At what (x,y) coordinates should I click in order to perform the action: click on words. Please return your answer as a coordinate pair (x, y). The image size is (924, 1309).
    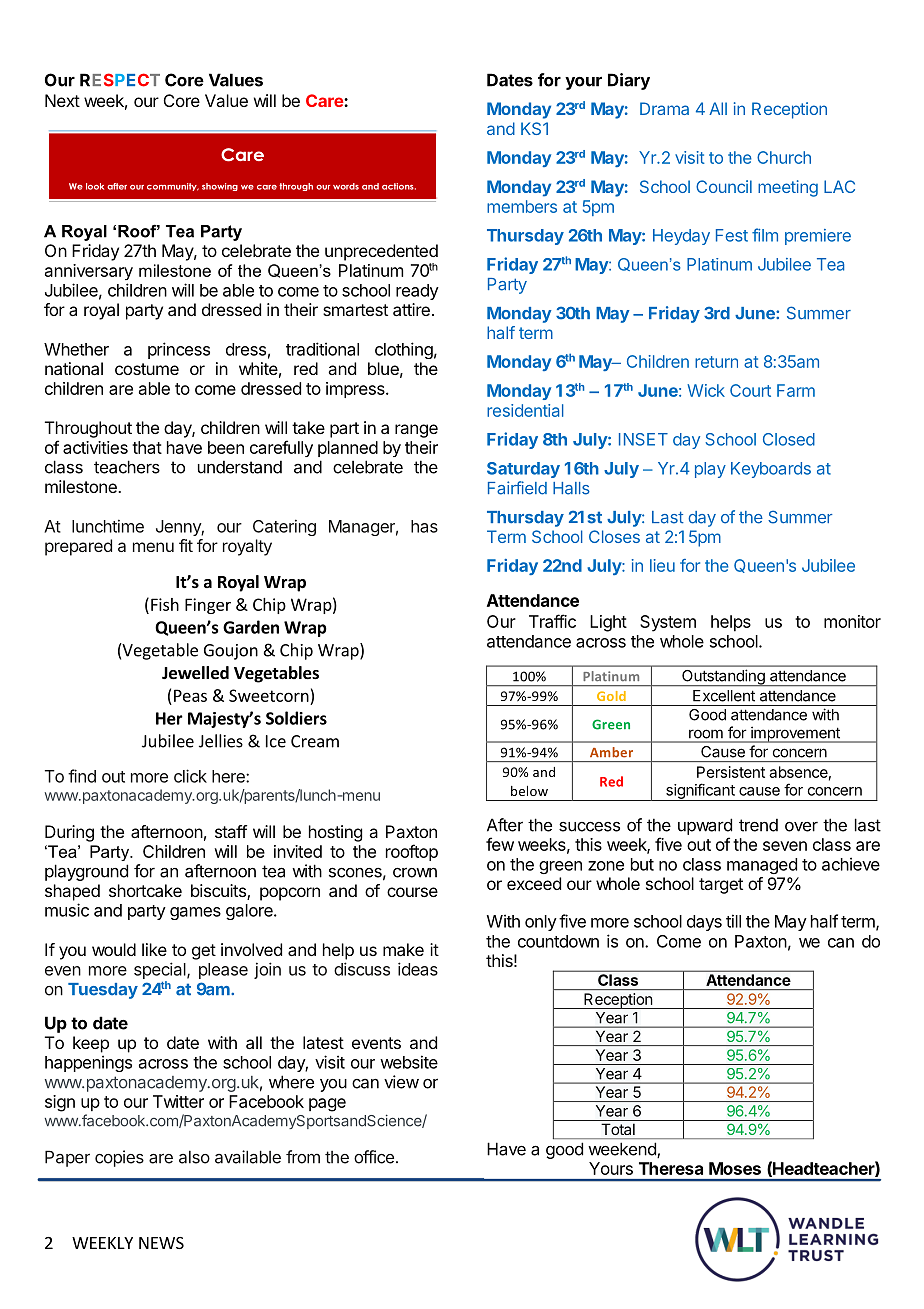
    Looking at the image, I should click on (346, 186).
